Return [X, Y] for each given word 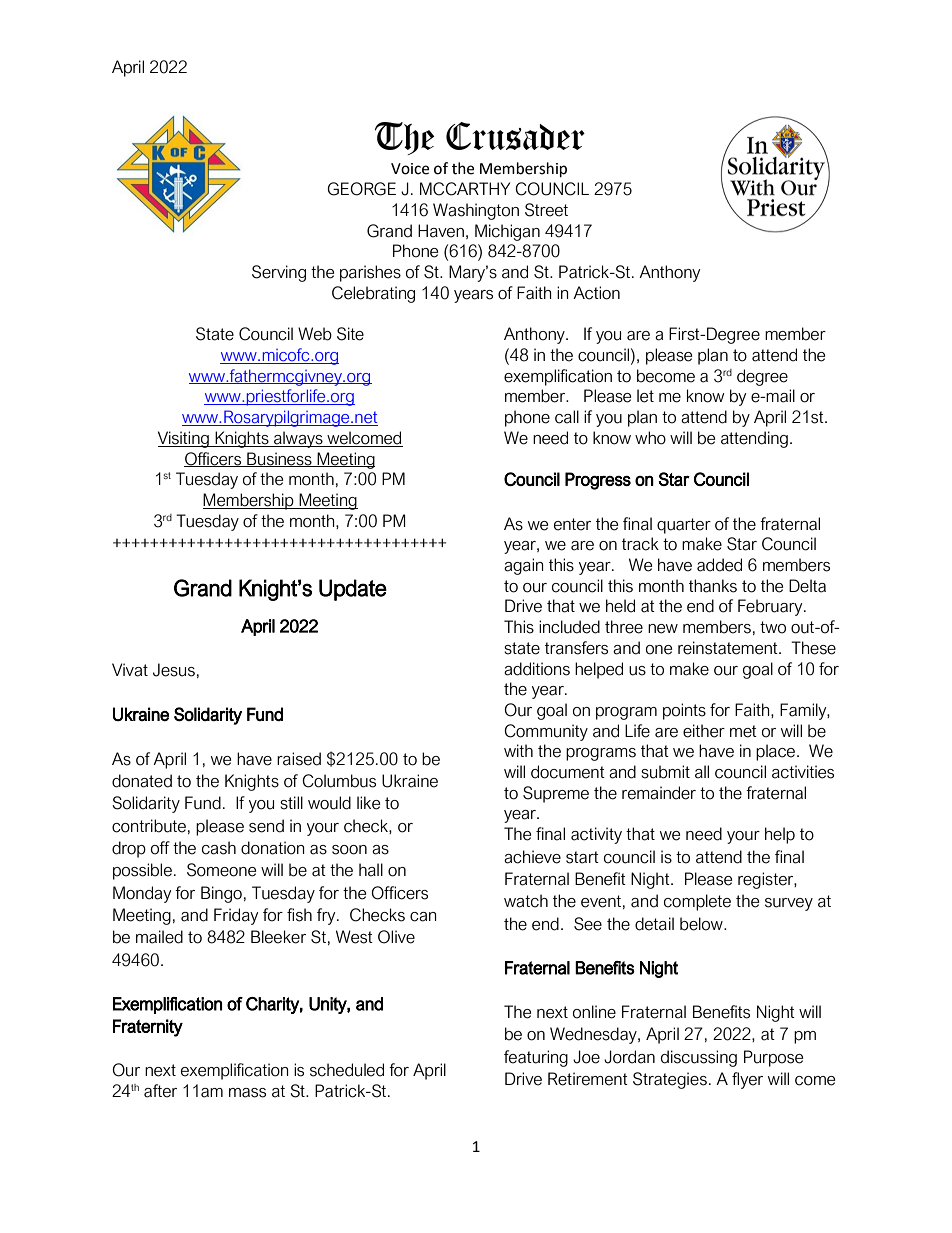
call [567, 417]
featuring [536, 1058]
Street [546, 210]
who [650, 438]
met [743, 731]
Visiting [184, 439]
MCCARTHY [465, 189]
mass [247, 1093]
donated [142, 781]
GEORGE [361, 189]
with [518, 750]
